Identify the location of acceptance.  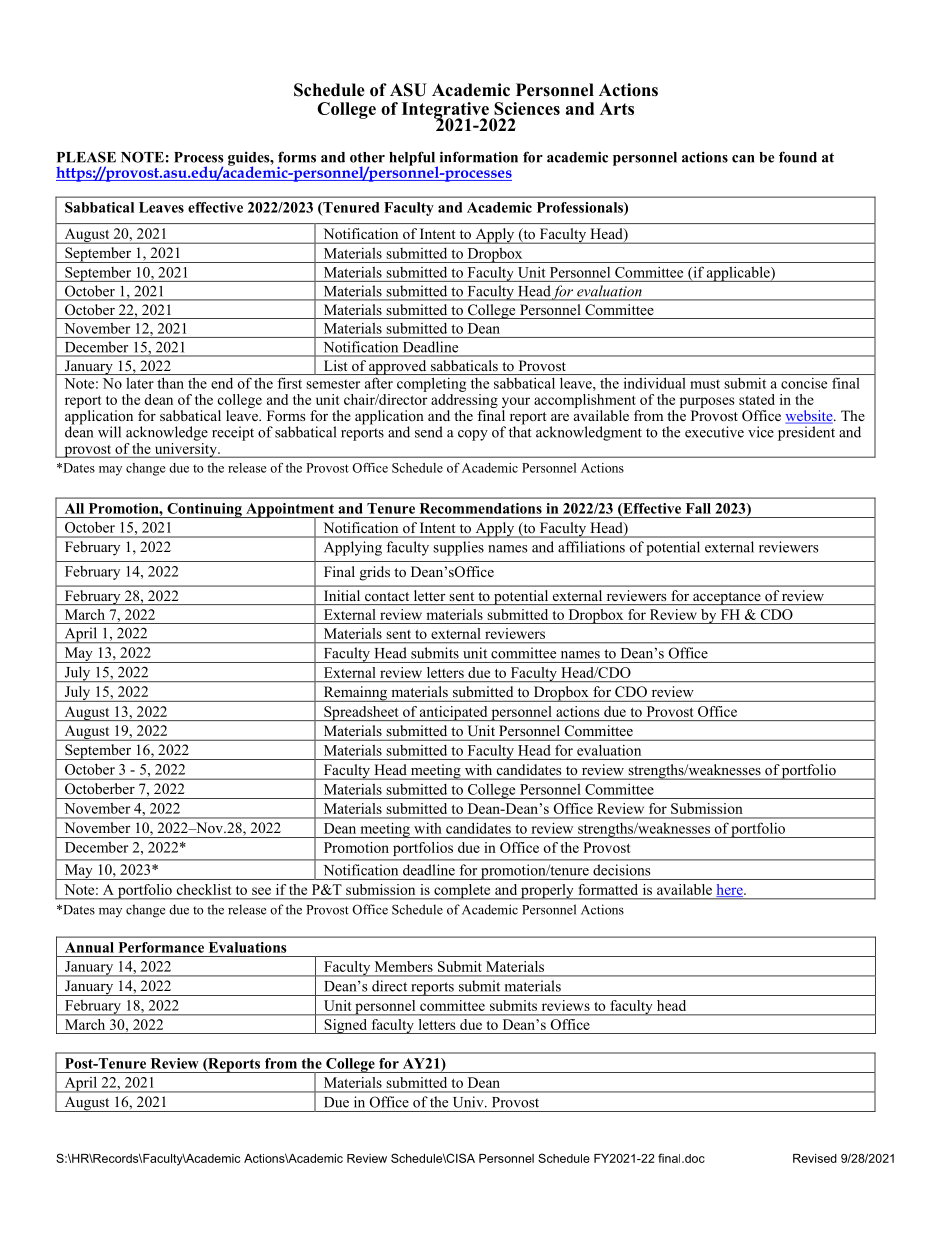
(727, 598).
